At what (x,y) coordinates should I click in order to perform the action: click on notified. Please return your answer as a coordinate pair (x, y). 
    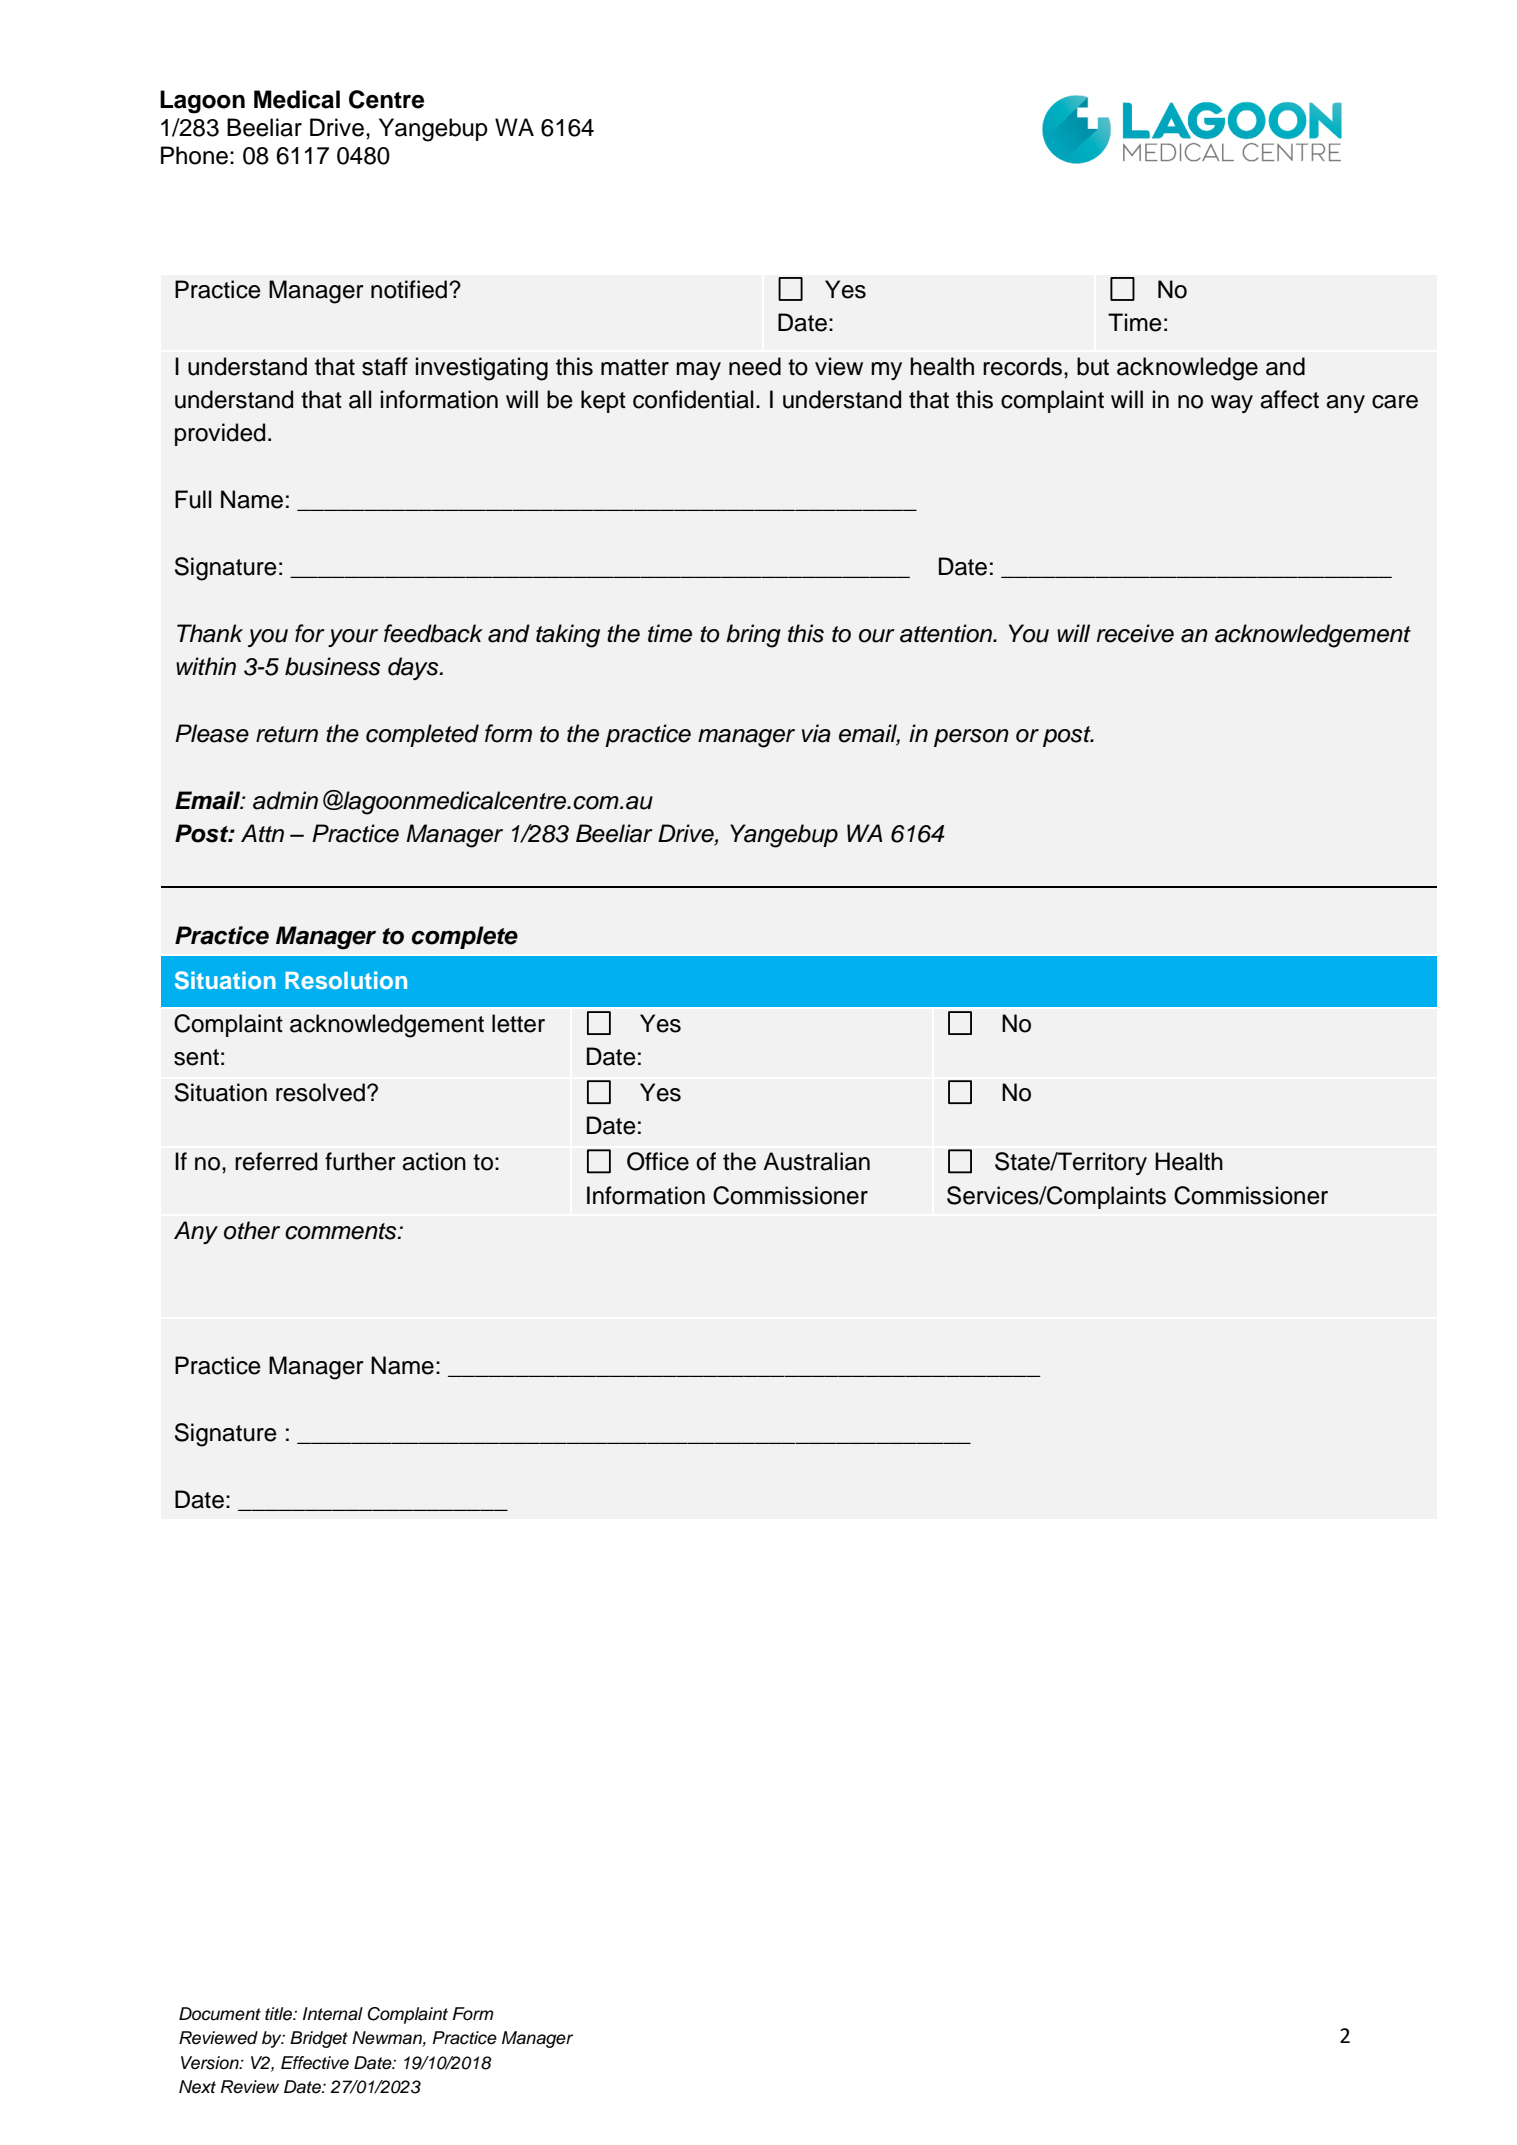
    Looking at the image, I should click on (409, 289).
